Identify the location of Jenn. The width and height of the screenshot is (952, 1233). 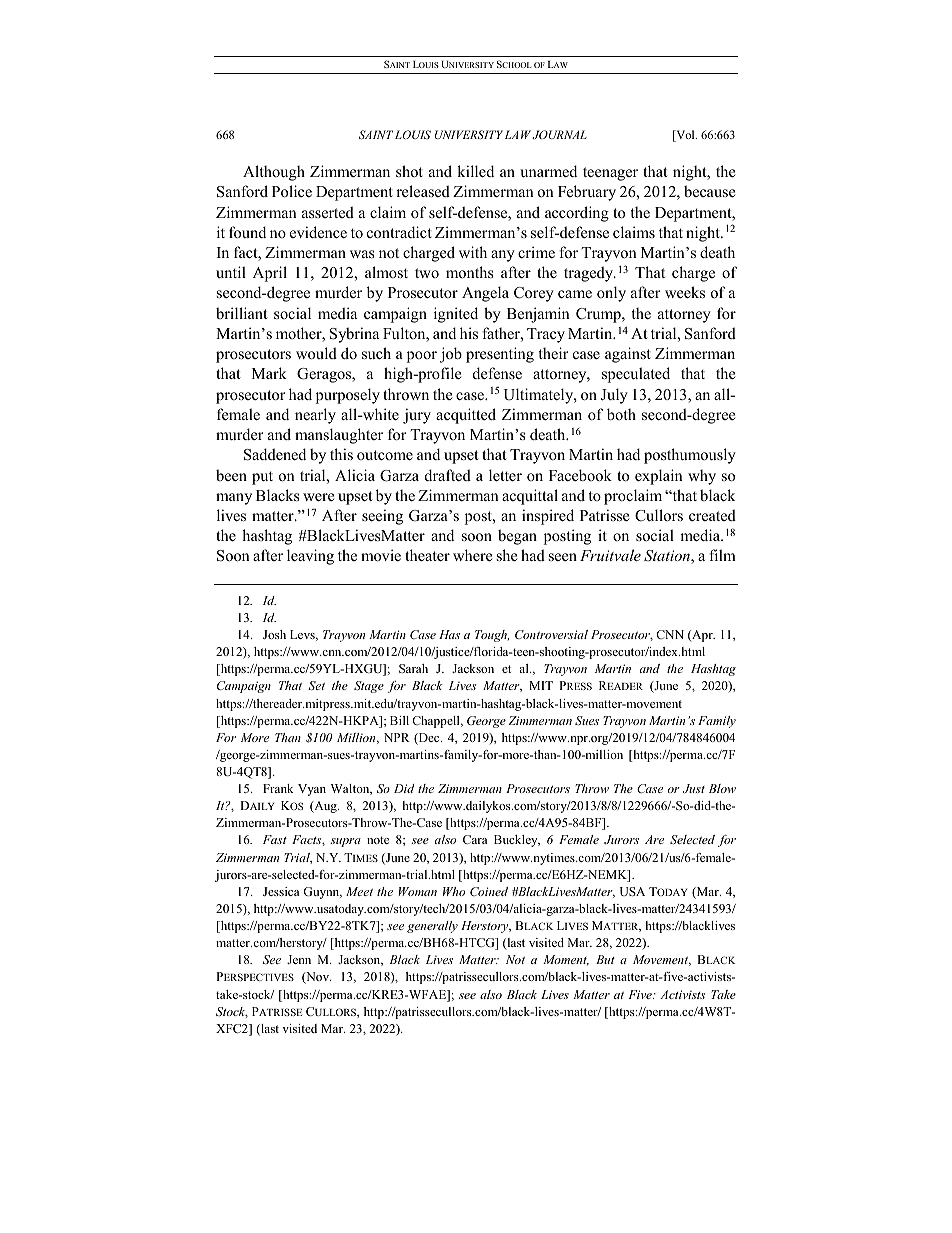
(299, 959).
